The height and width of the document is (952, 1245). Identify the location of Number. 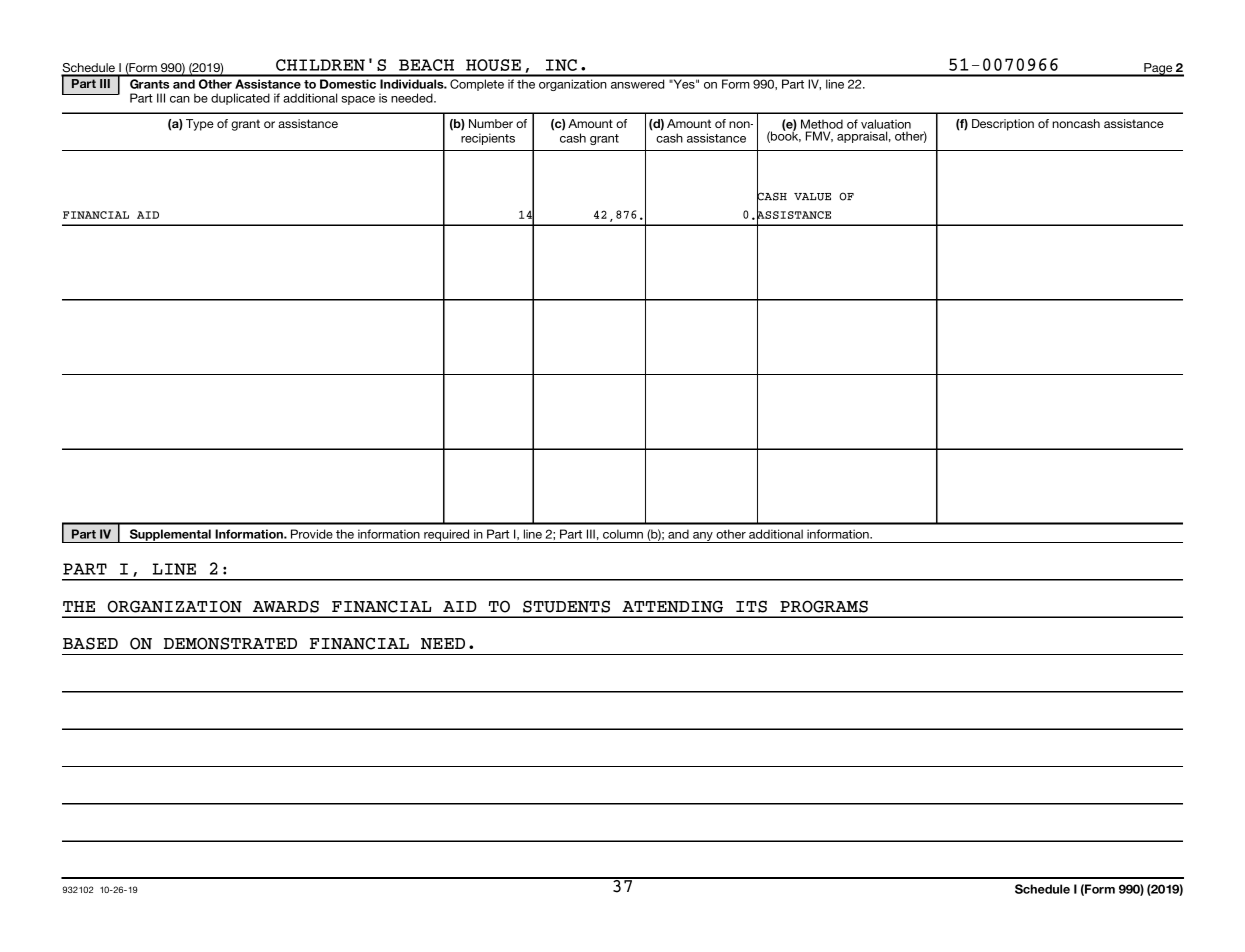
(491, 123).
